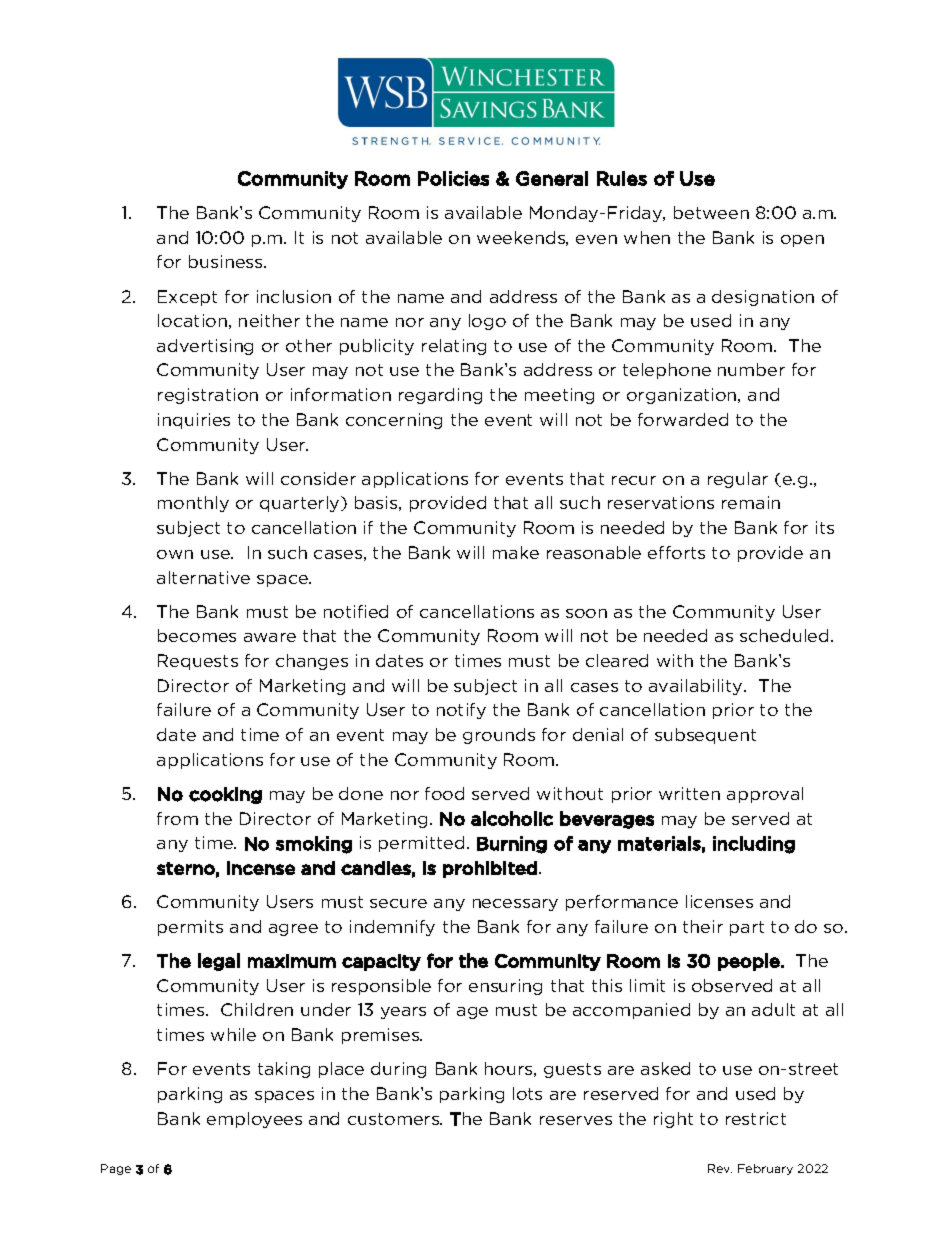  Describe the element at coordinates (711, 212) in the screenshot. I see `between` at that location.
